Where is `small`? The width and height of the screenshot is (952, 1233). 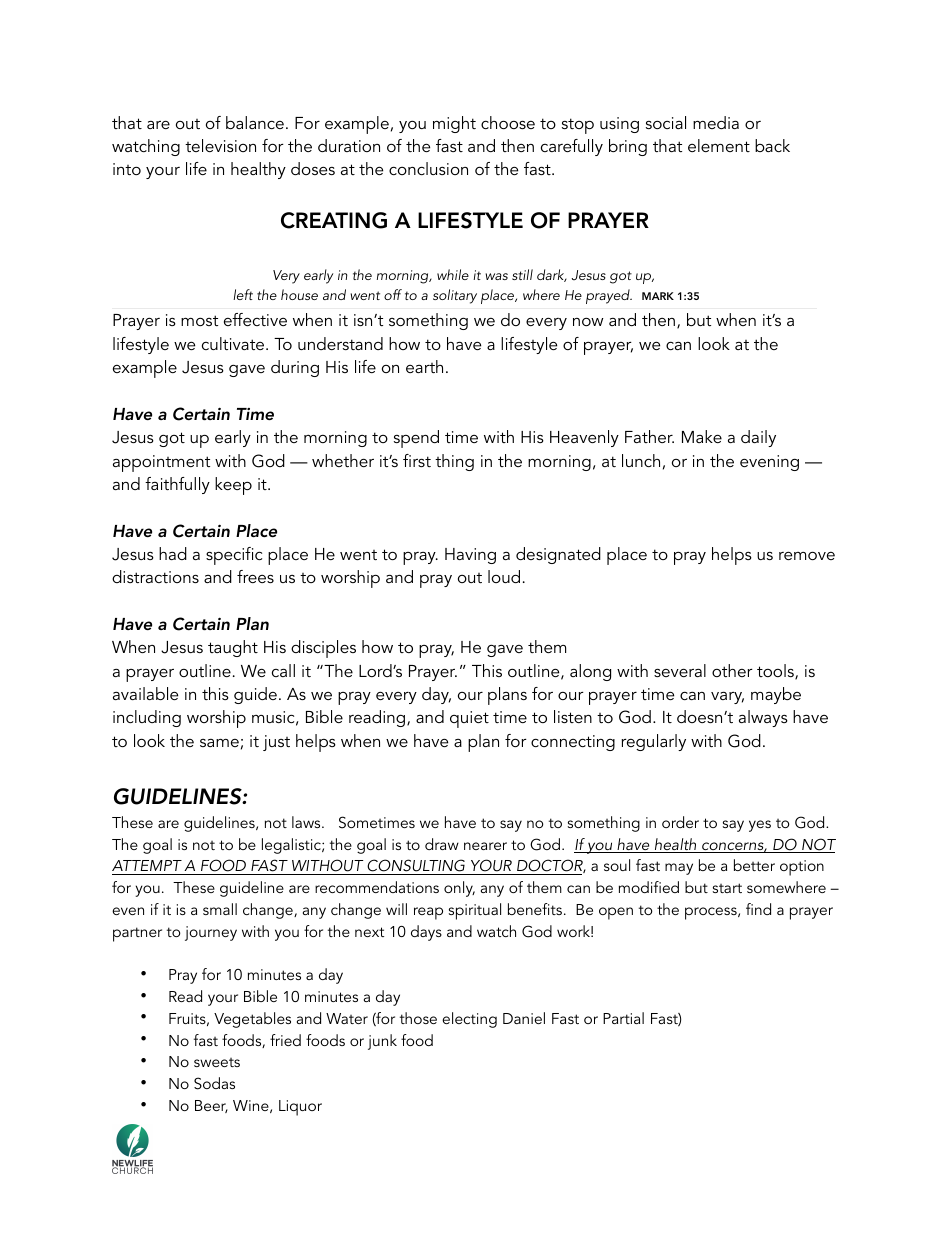
small is located at coordinates (220, 909).
